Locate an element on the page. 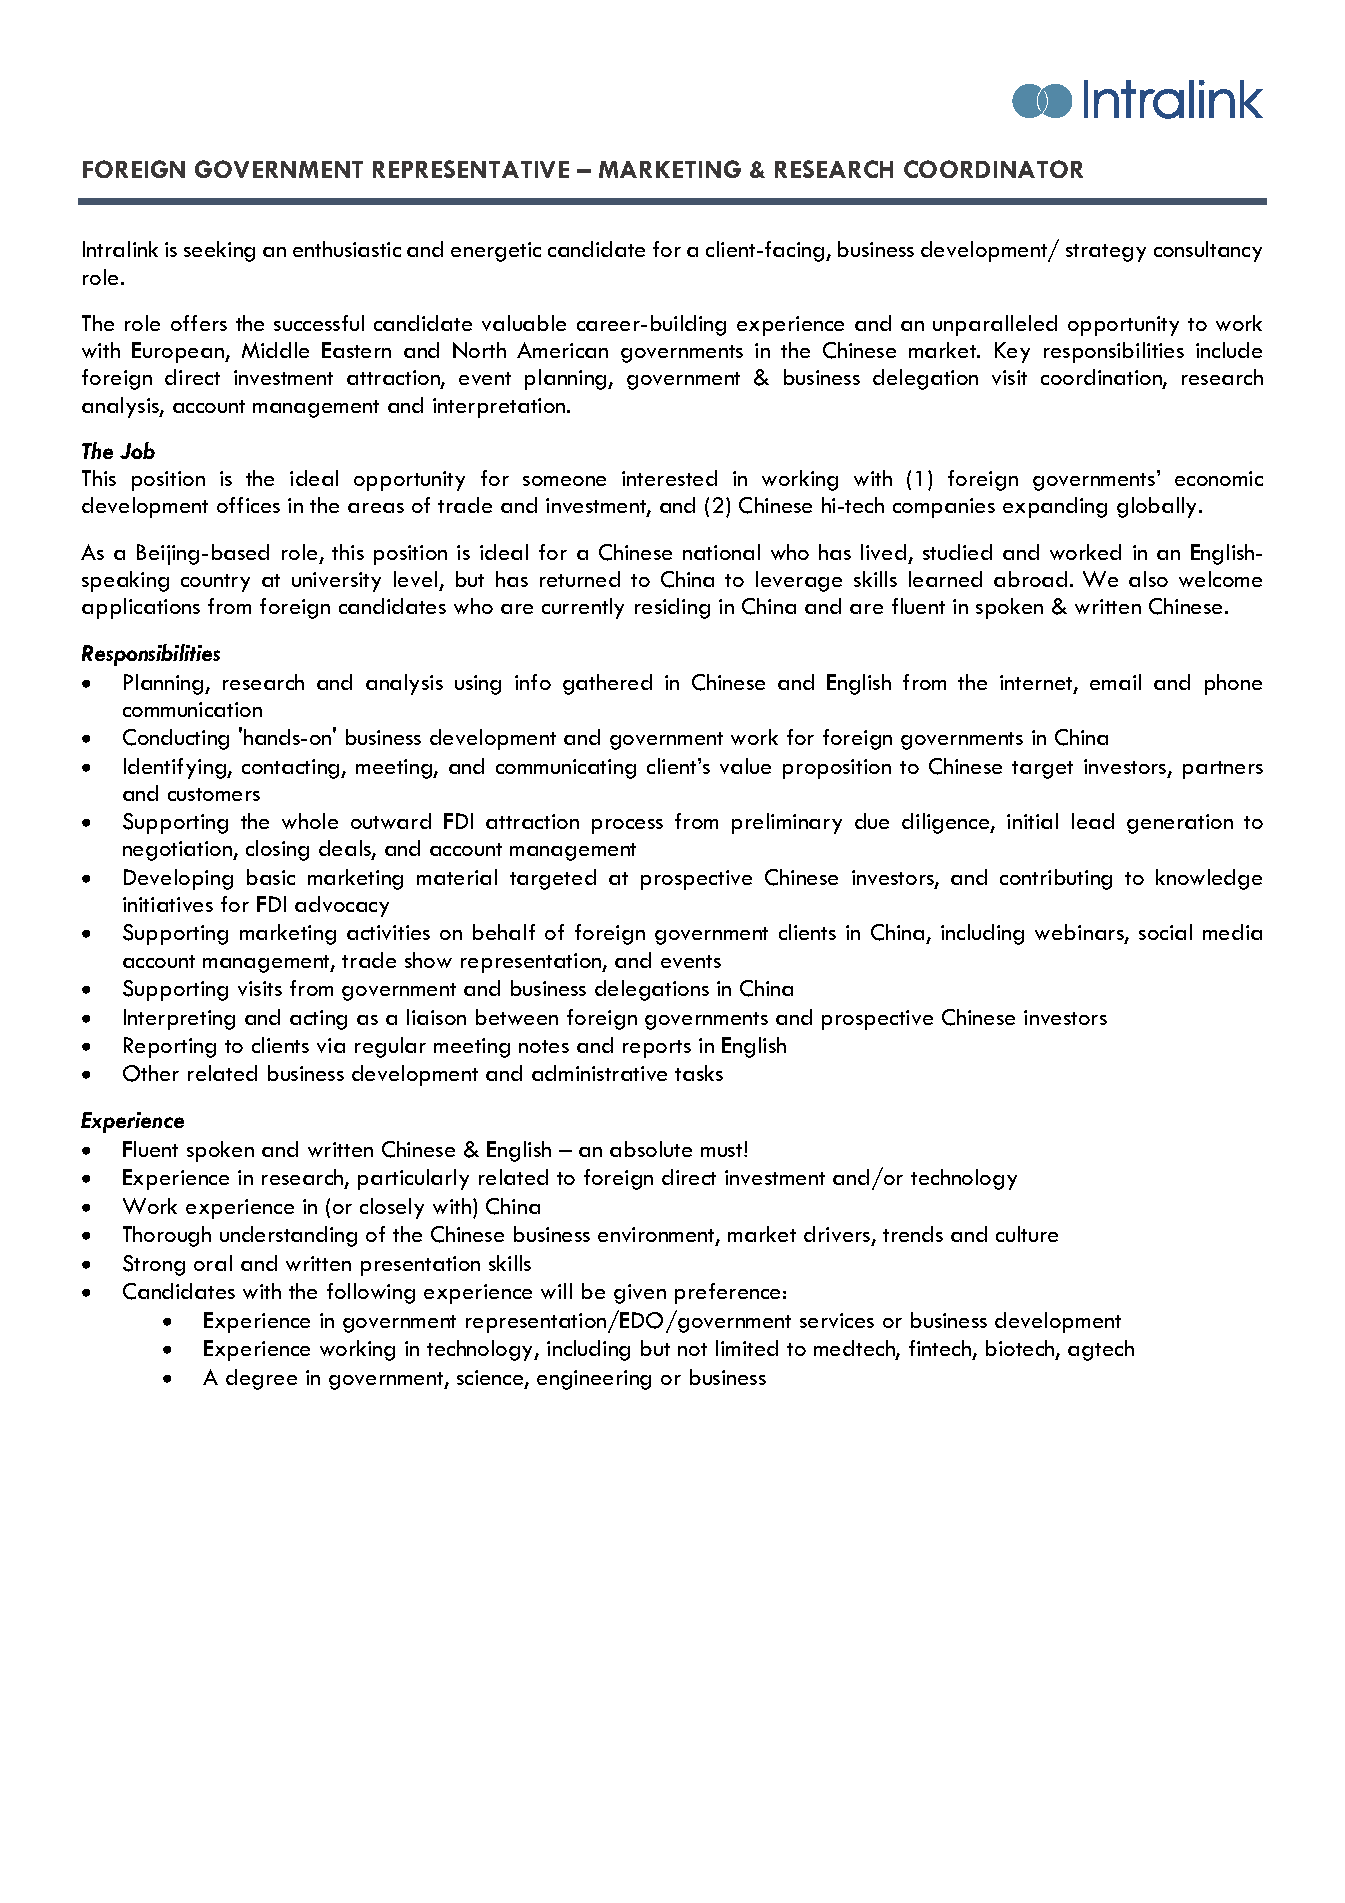 This page has height=1903, width=1345. lead is located at coordinates (1093, 821).
